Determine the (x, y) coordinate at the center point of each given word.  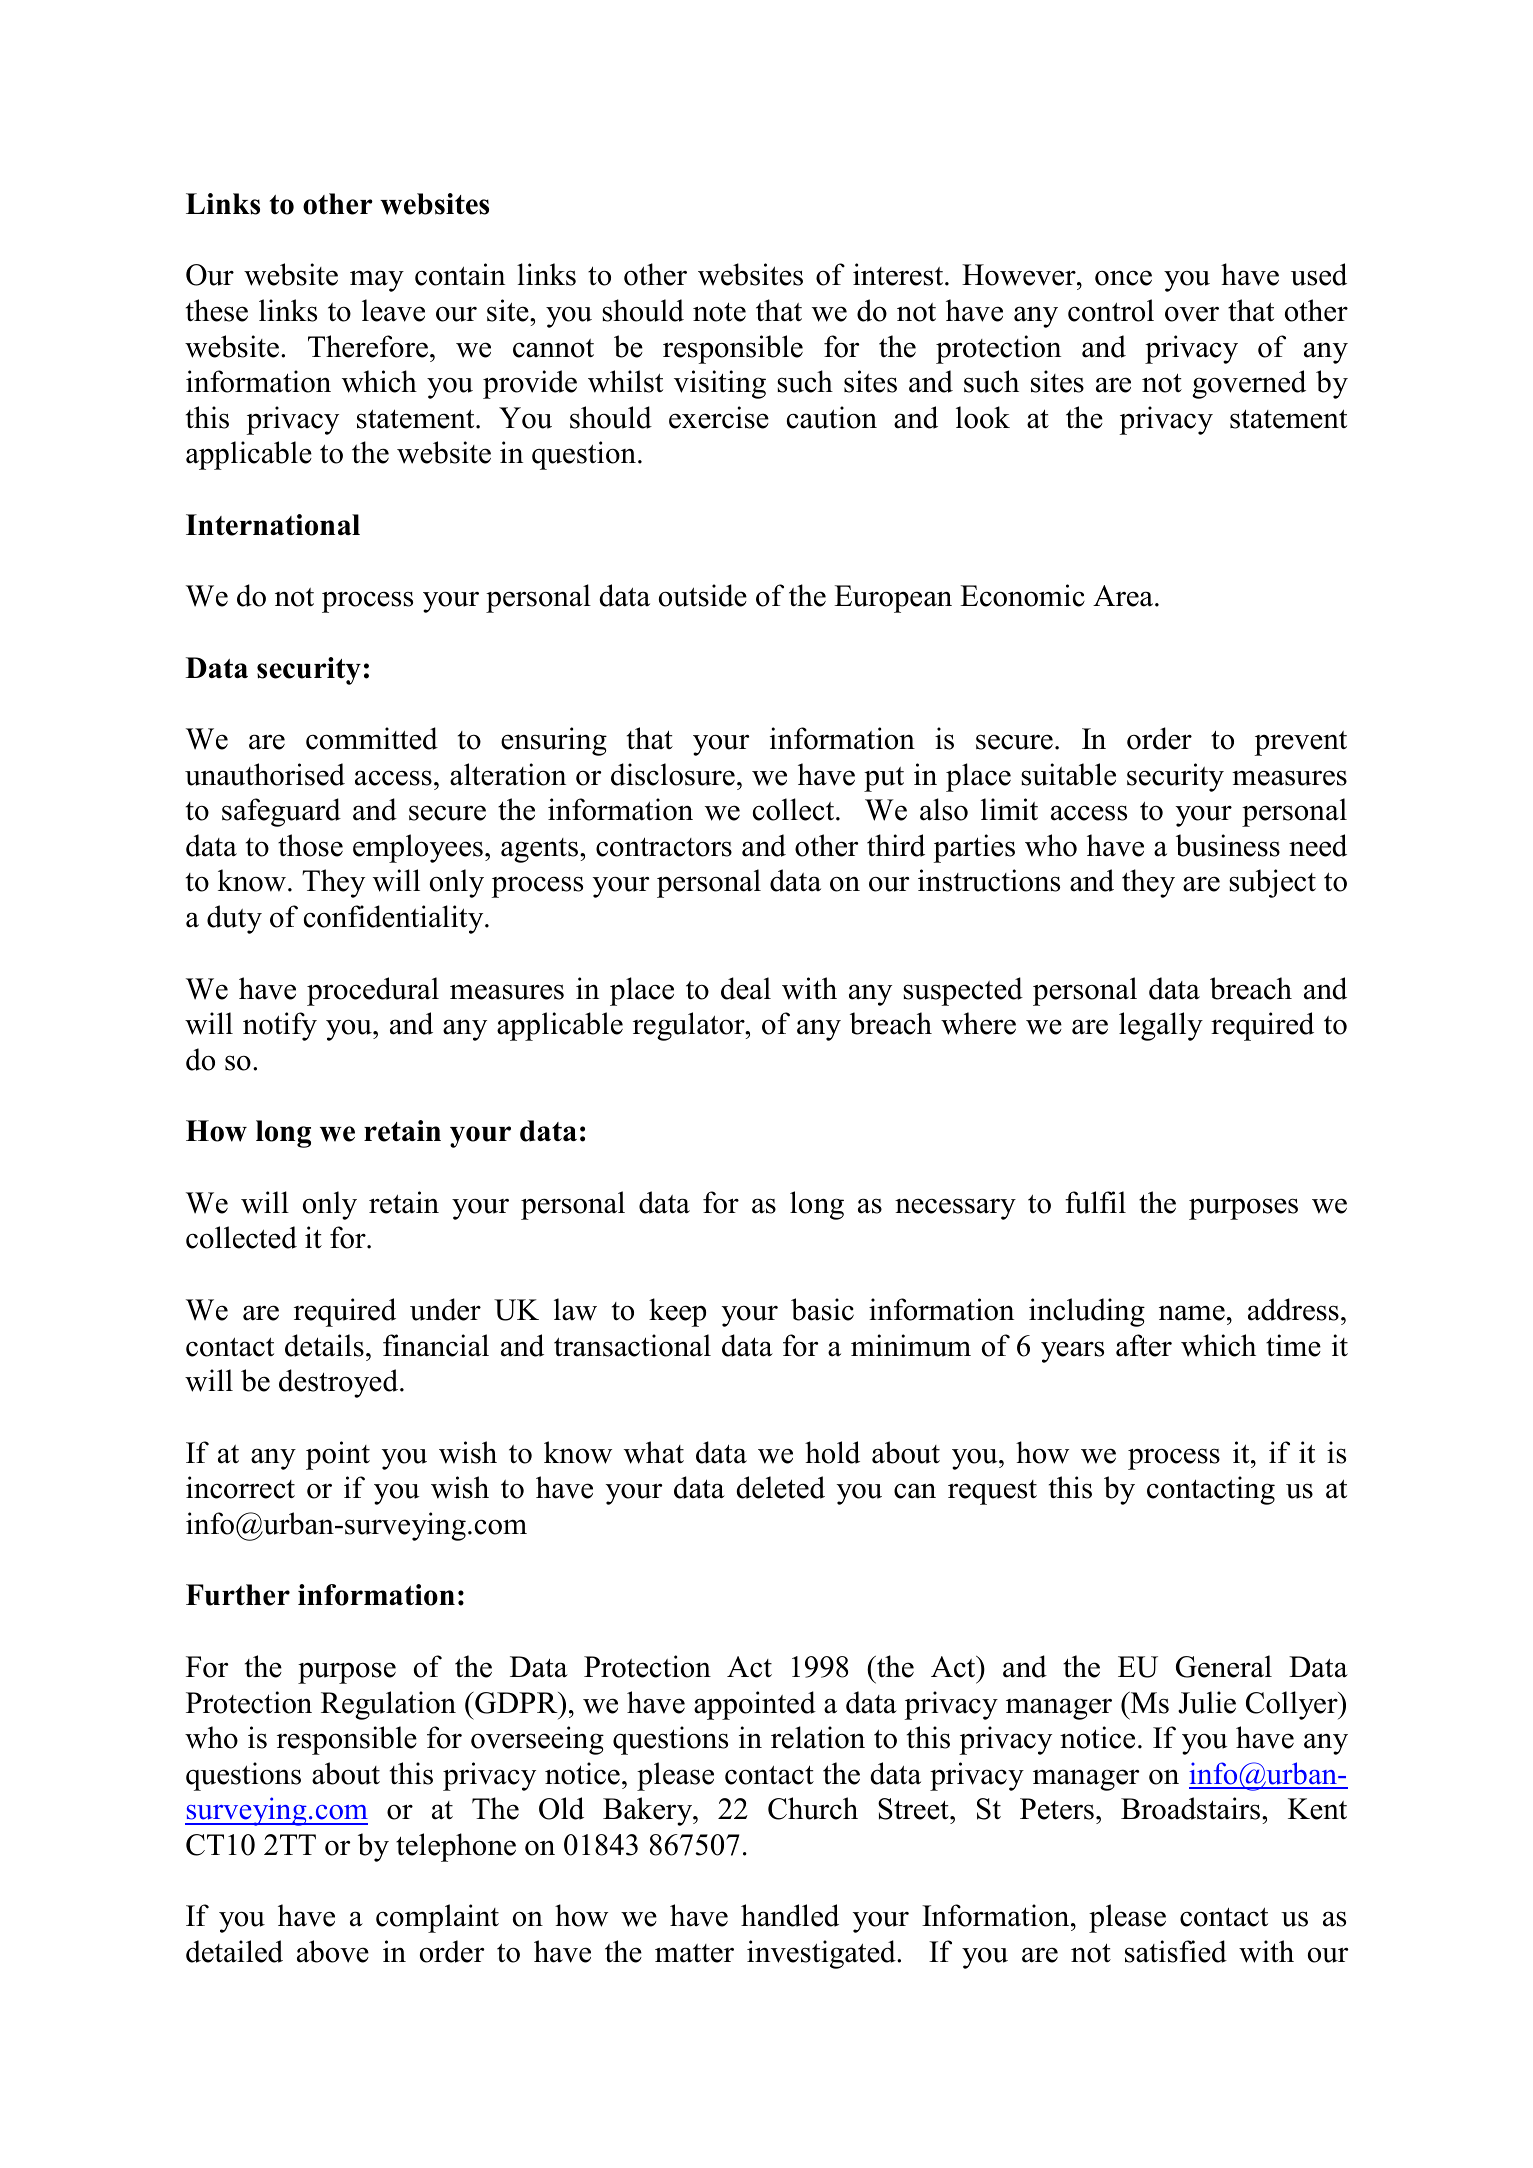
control (1111, 310)
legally (1161, 1026)
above (333, 1951)
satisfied (1176, 1951)
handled (790, 1915)
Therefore (368, 346)
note (719, 312)
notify (280, 1026)
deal (746, 988)
